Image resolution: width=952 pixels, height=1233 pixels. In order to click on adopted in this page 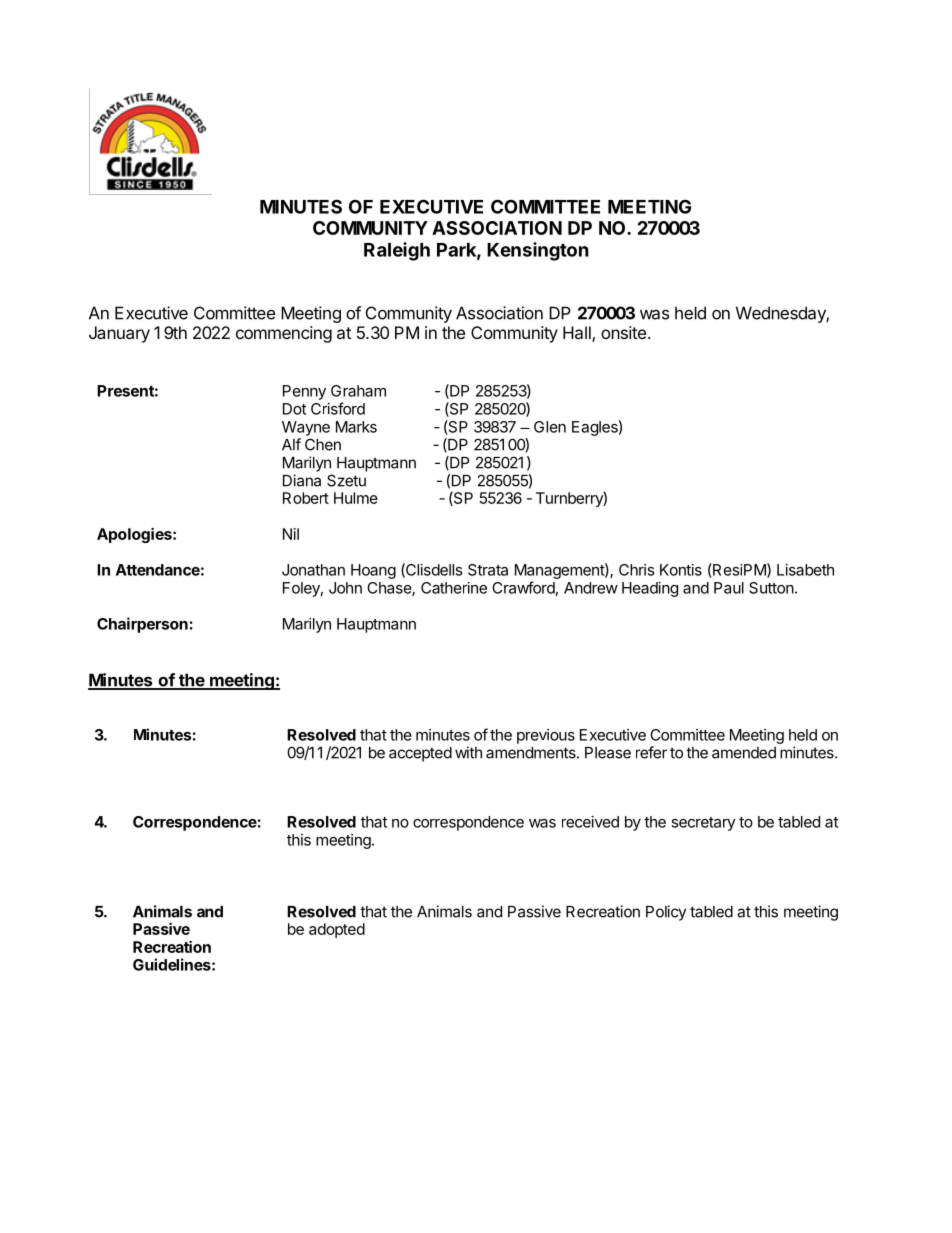, I will do `click(337, 930)`.
